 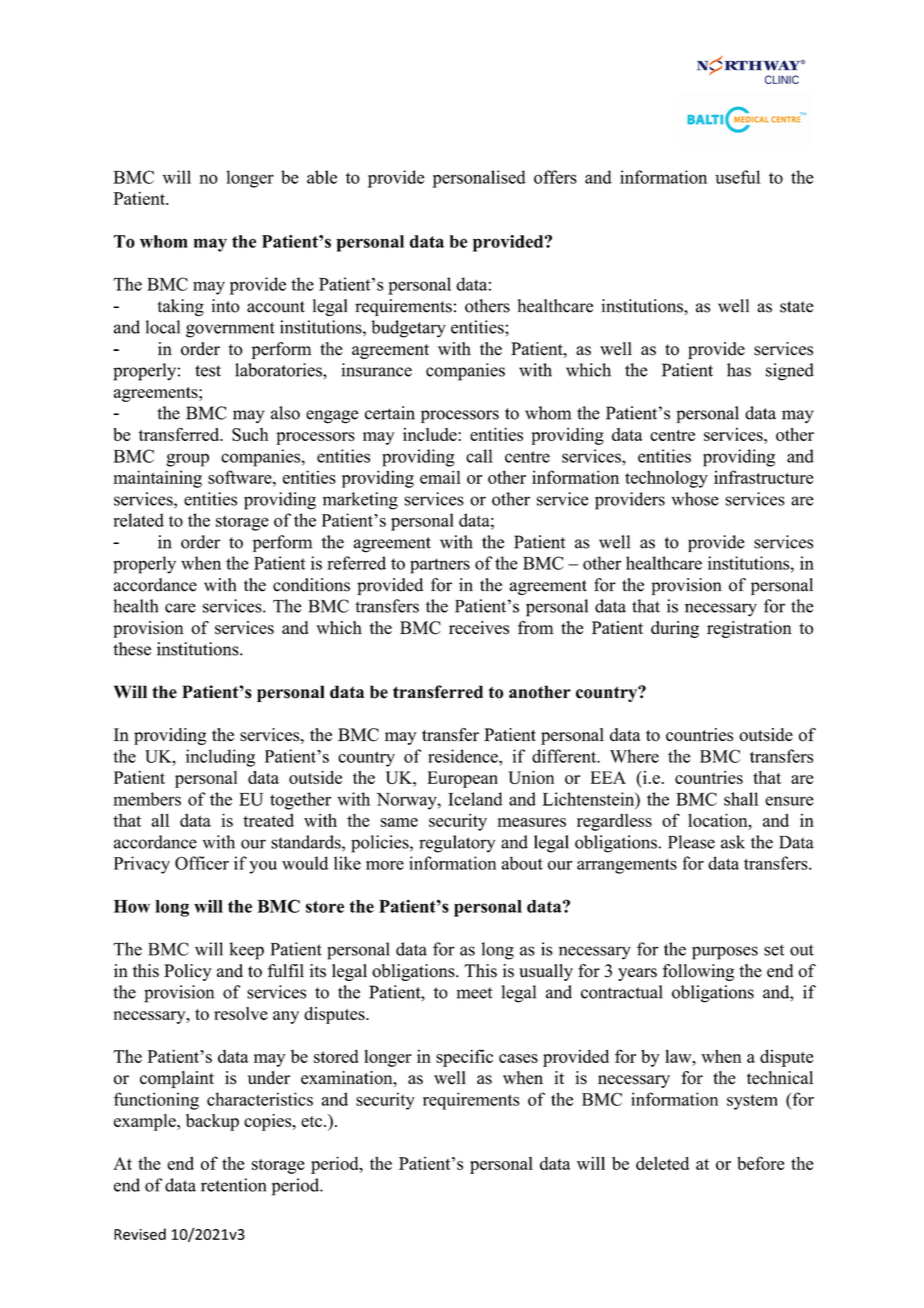 What do you see at coordinates (322, 177) in the screenshot?
I see `able` at bounding box center [322, 177].
